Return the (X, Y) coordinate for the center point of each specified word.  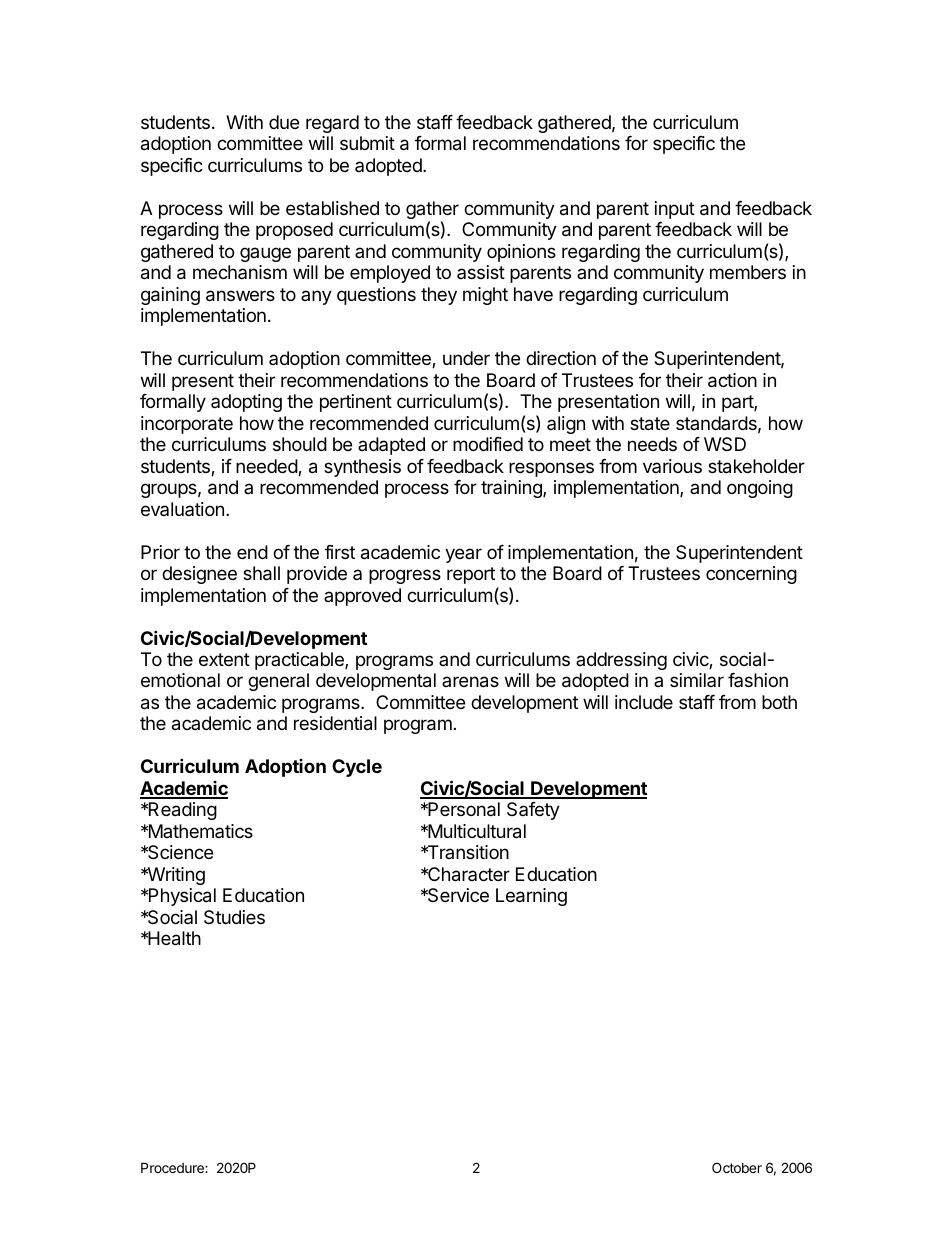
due (284, 122)
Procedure (173, 1167)
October (737, 1167)
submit (367, 143)
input (675, 210)
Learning (531, 897)
